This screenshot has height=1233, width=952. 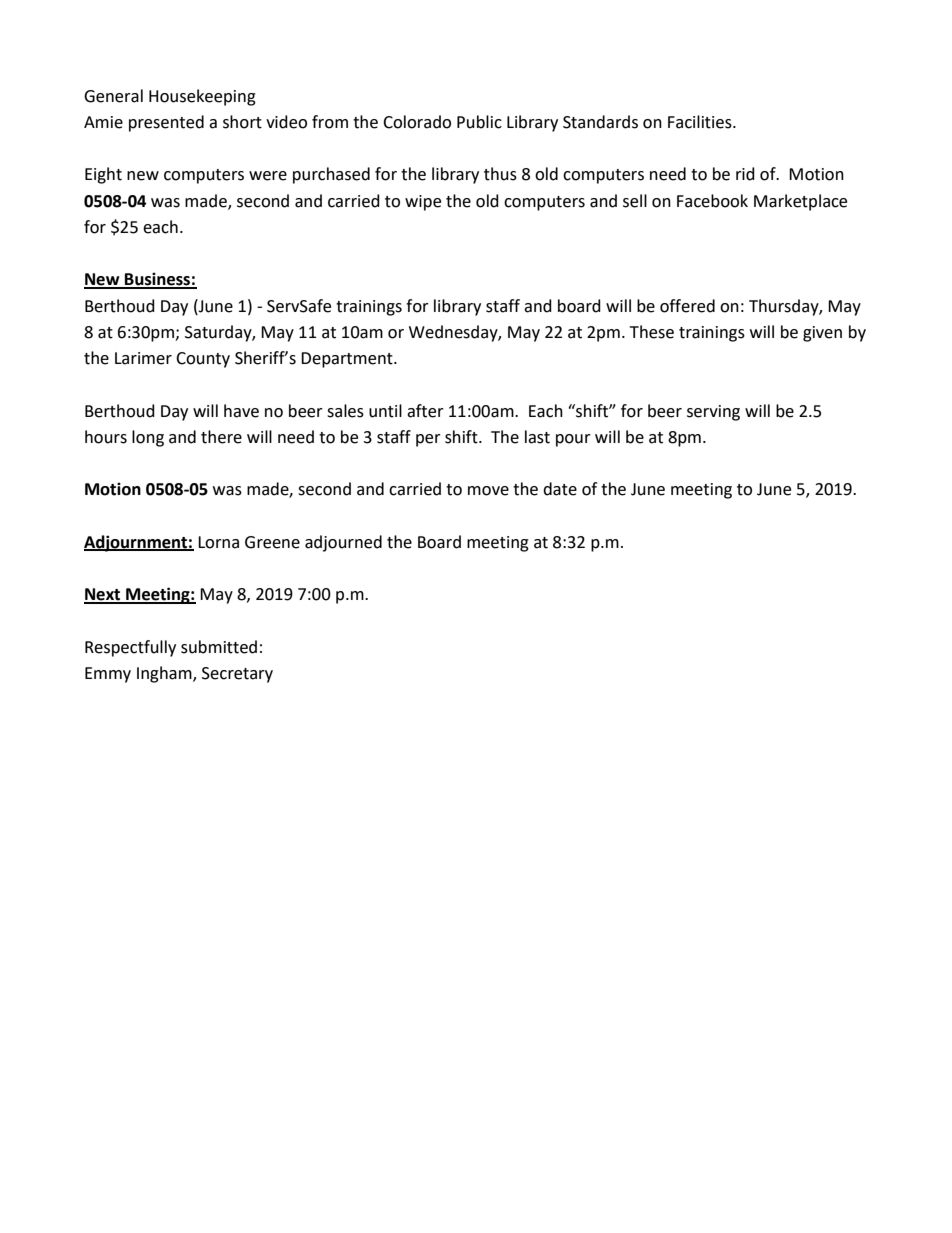 What do you see at coordinates (348, 360) in the screenshot?
I see `Department` at bounding box center [348, 360].
